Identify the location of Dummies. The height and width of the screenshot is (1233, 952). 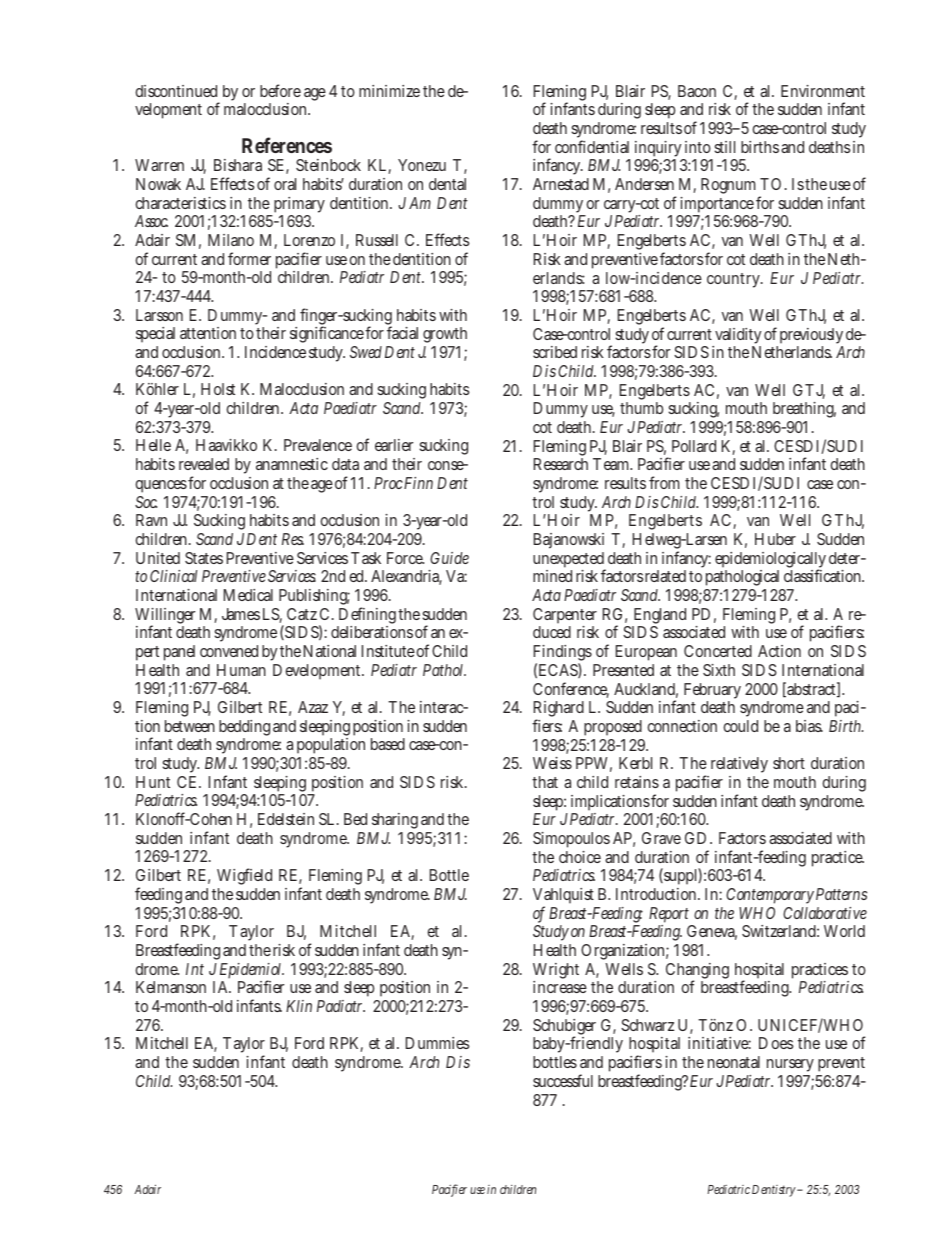
(437, 1043).
